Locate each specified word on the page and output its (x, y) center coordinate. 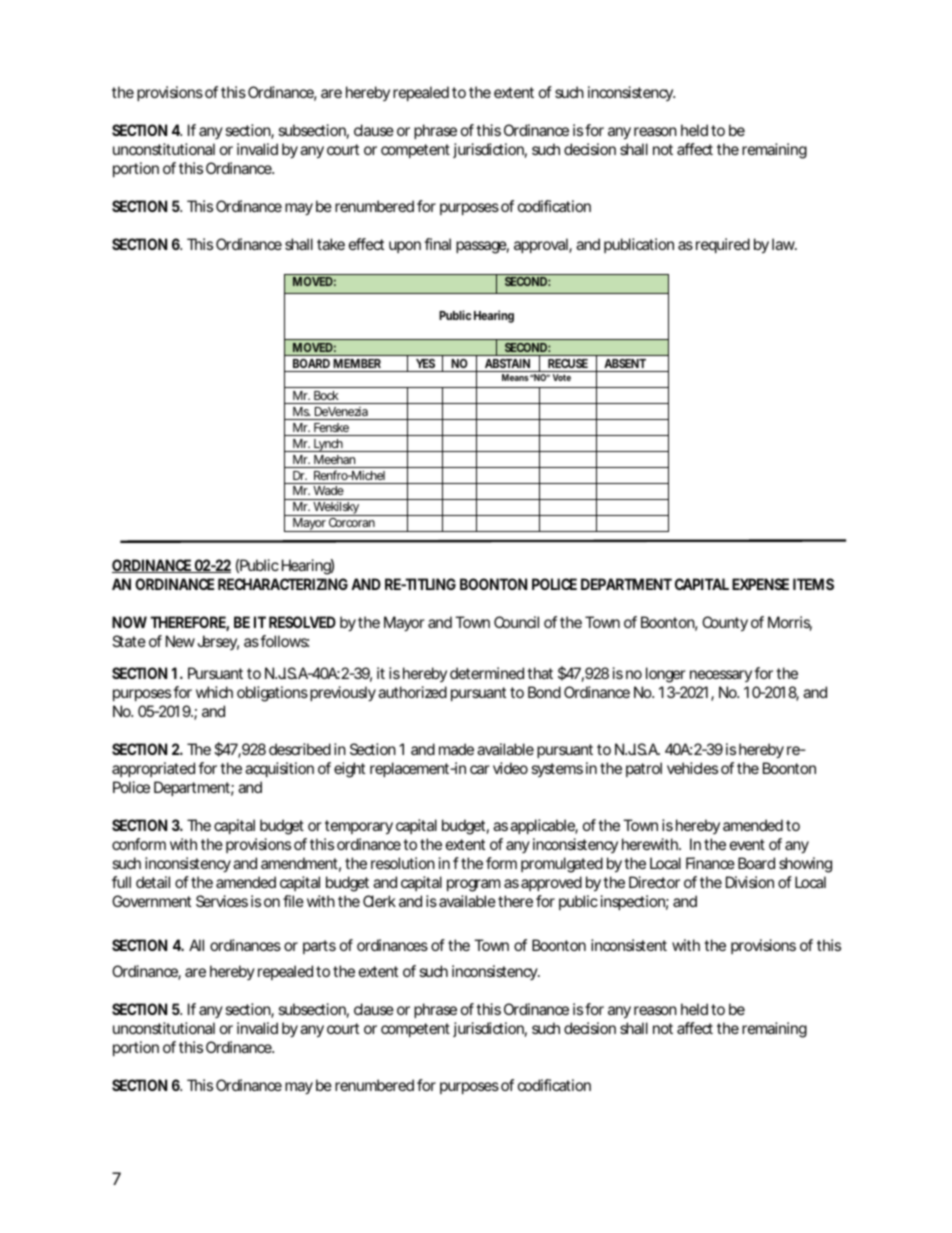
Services (222, 901)
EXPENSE (760, 584)
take (331, 244)
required (723, 245)
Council (516, 622)
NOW (129, 622)
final (437, 244)
